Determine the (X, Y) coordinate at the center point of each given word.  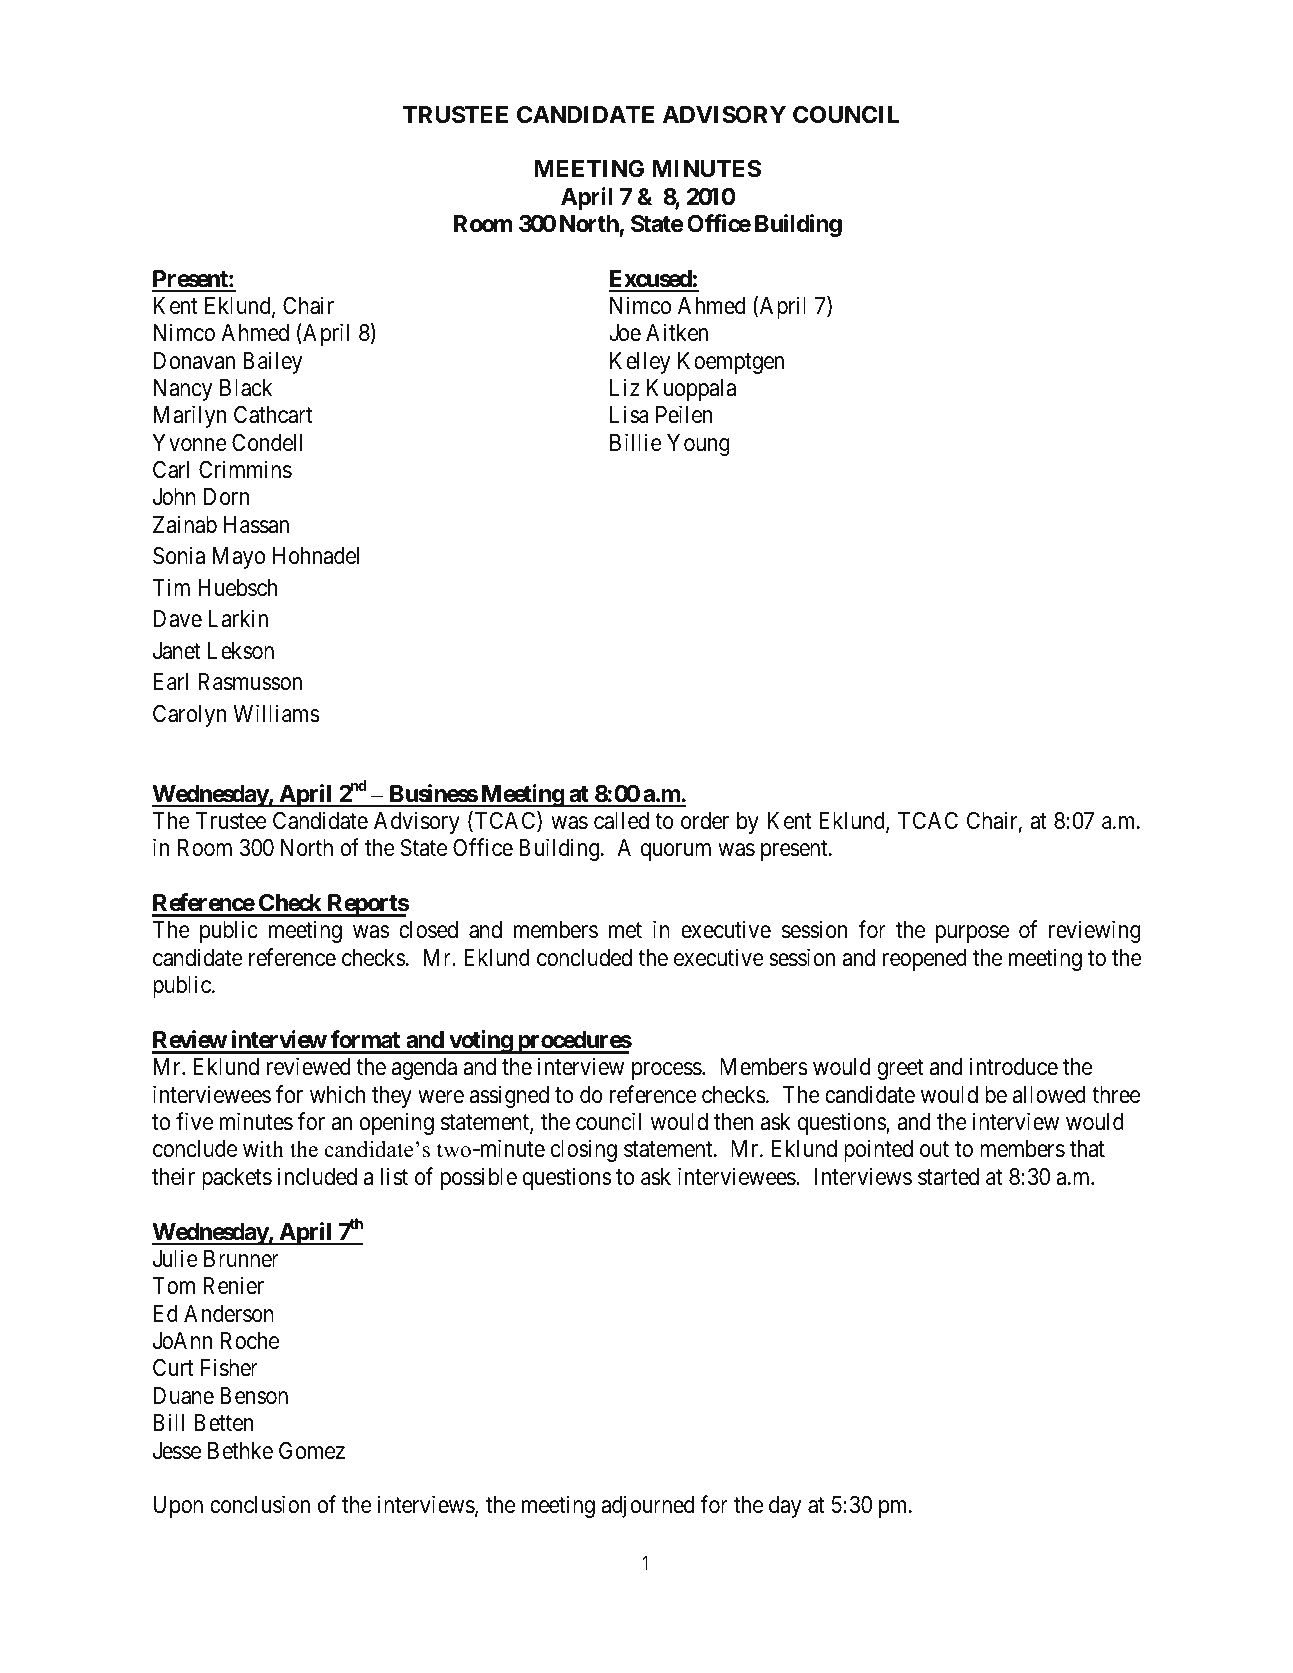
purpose (972, 934)
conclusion (260, 1504)
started (948, 1177)
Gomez (312, 1451)
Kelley (640, 363)
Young (698, 445)
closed (428, 930)
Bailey (272, 362)
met (625, 931)
